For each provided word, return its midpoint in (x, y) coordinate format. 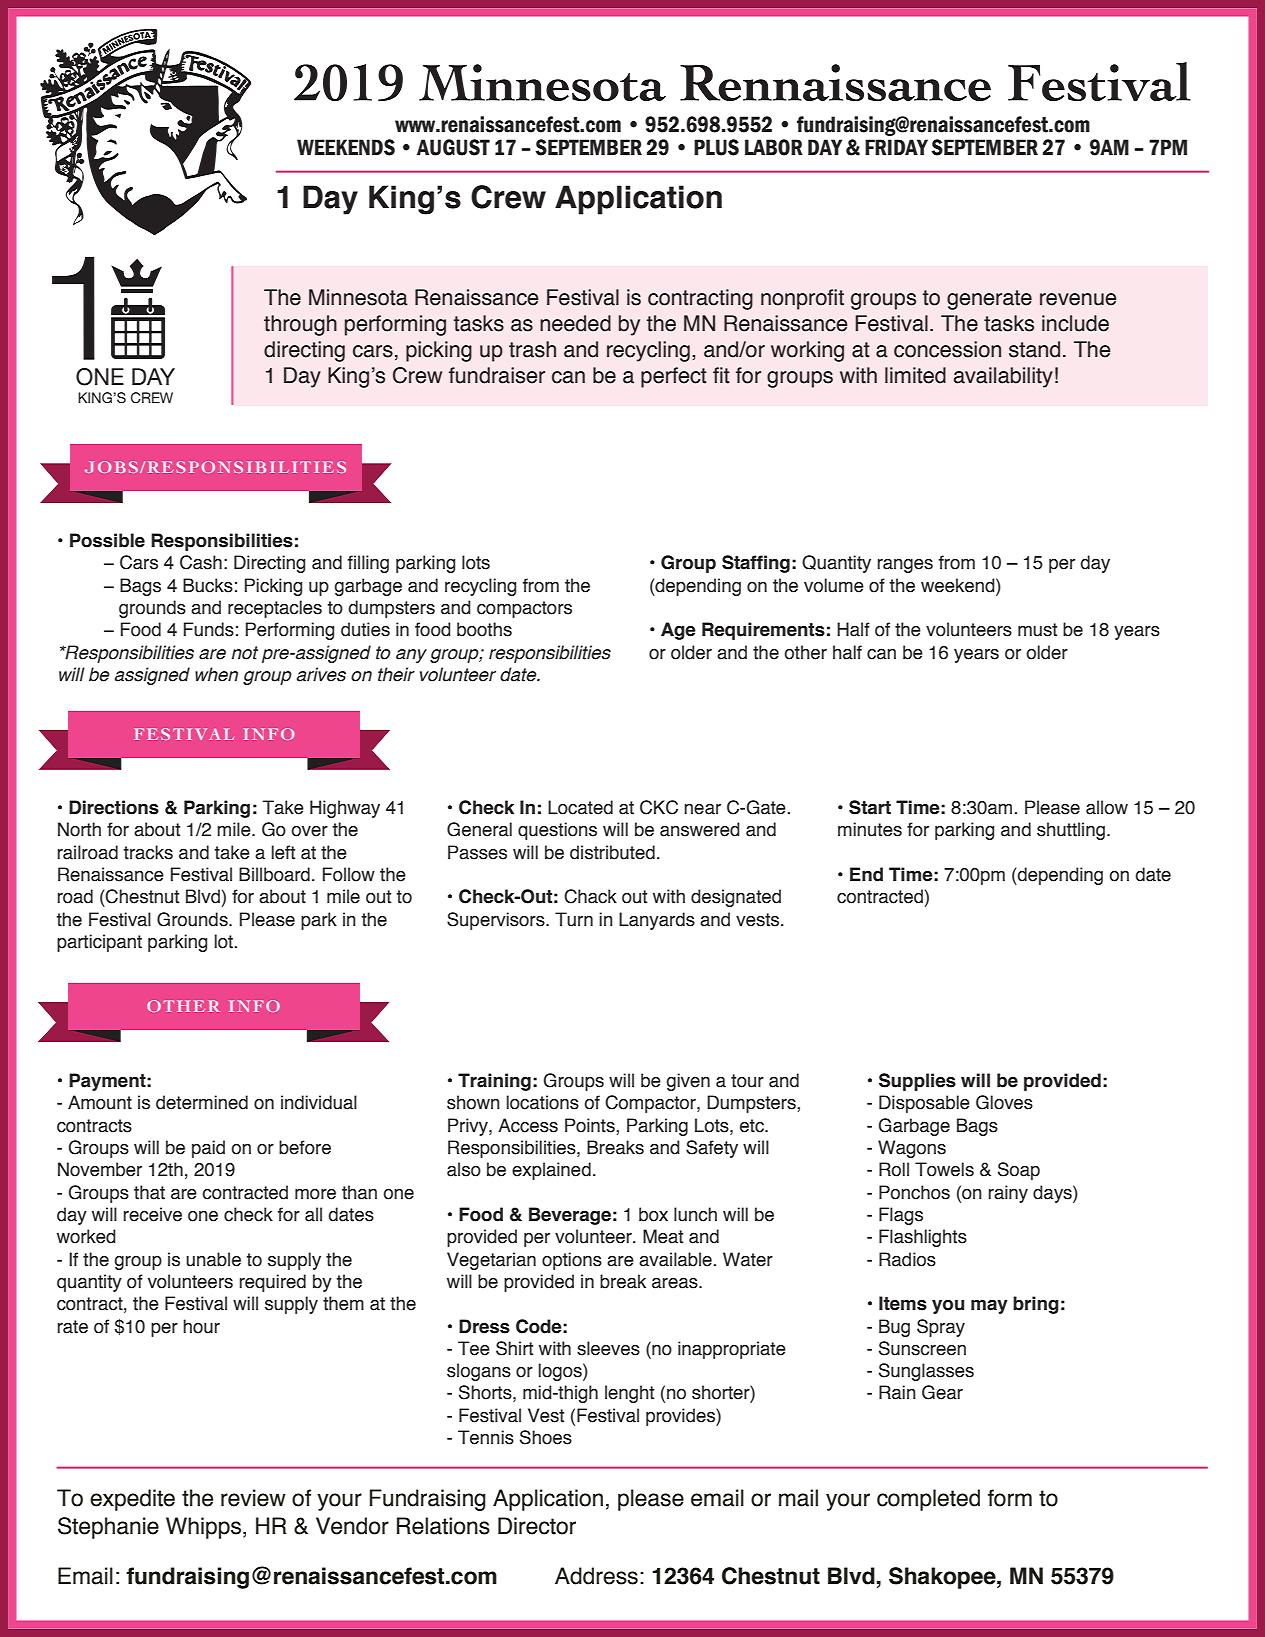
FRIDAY (896, 147)
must (1037, 630)
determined (202, 1102)
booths (484, 629)
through (300, 325)
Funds (209, 629)
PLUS (716, 147)
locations (543, 1102)
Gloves (1004, 1102)
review (253, 1498)
